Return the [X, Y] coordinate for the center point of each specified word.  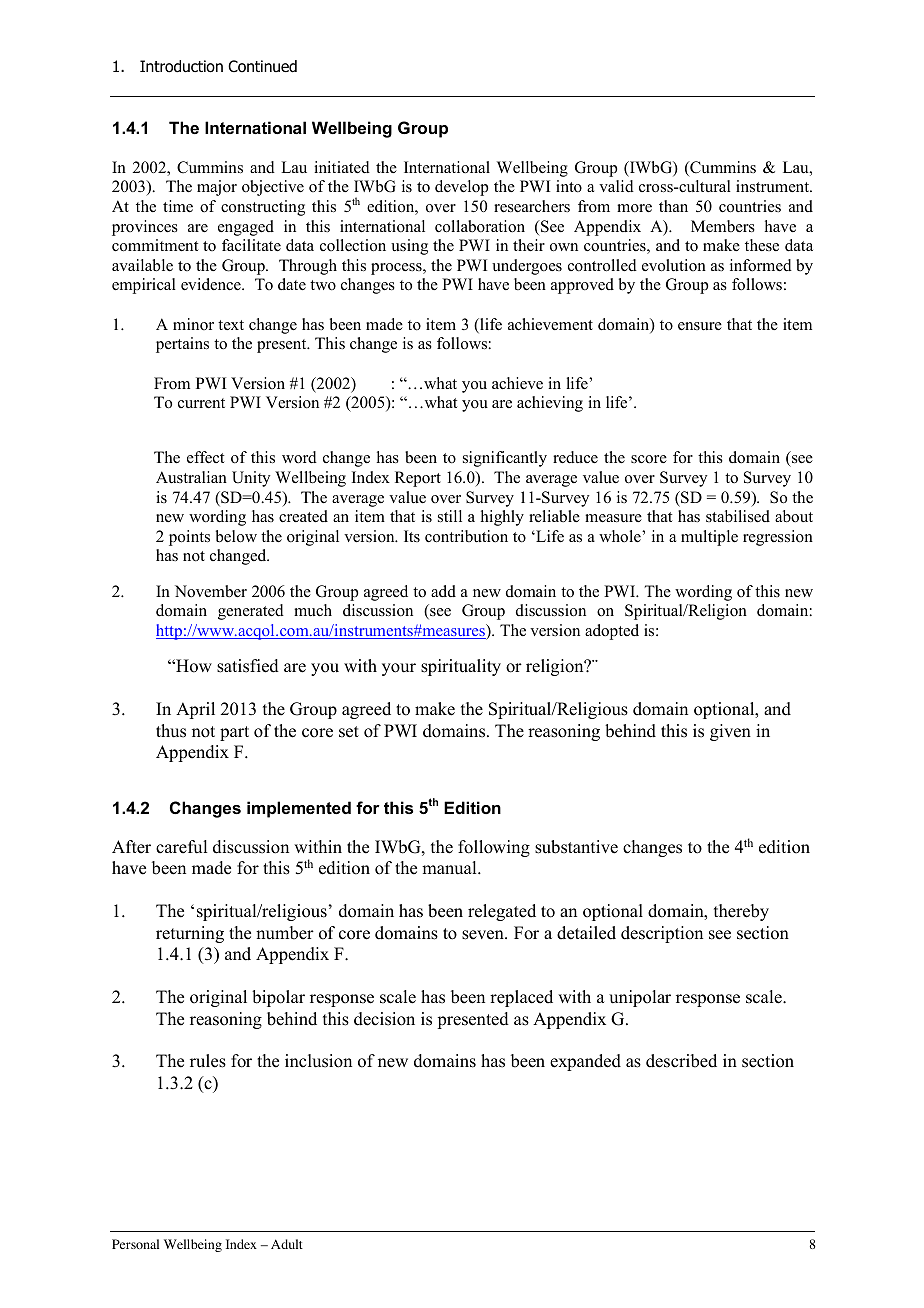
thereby [741, 912]
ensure [700, 326]
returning [190, 934]
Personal [135, 1244]
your [399, 669]
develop [461, 188]
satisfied [248, 666]
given [730, 732]
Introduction [181, 66]
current [201, 403]
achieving [550, 404]
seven [484, 935]
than [673, 206]
